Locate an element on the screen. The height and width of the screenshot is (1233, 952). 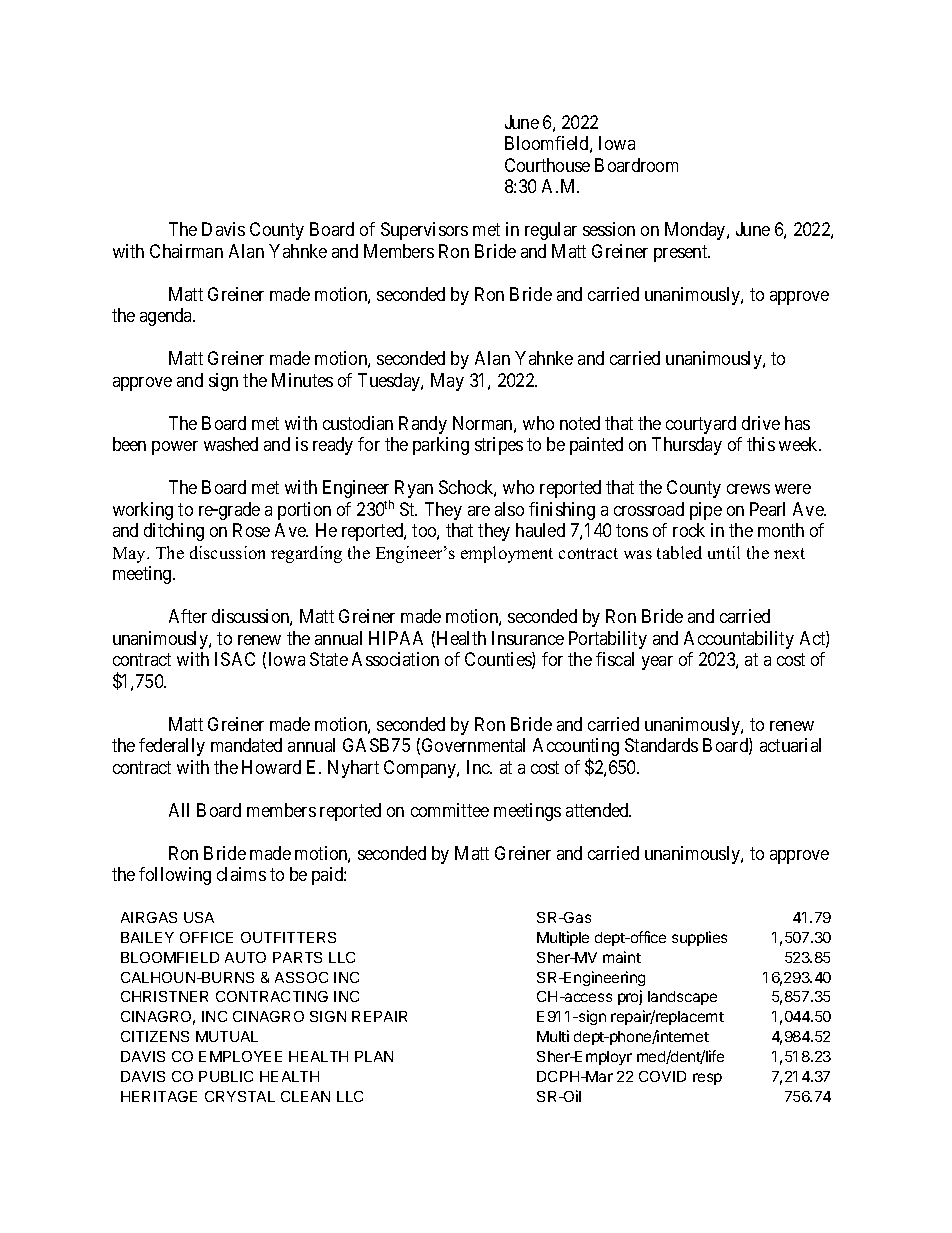
Supervisors is located at coordinates (424, 231).
